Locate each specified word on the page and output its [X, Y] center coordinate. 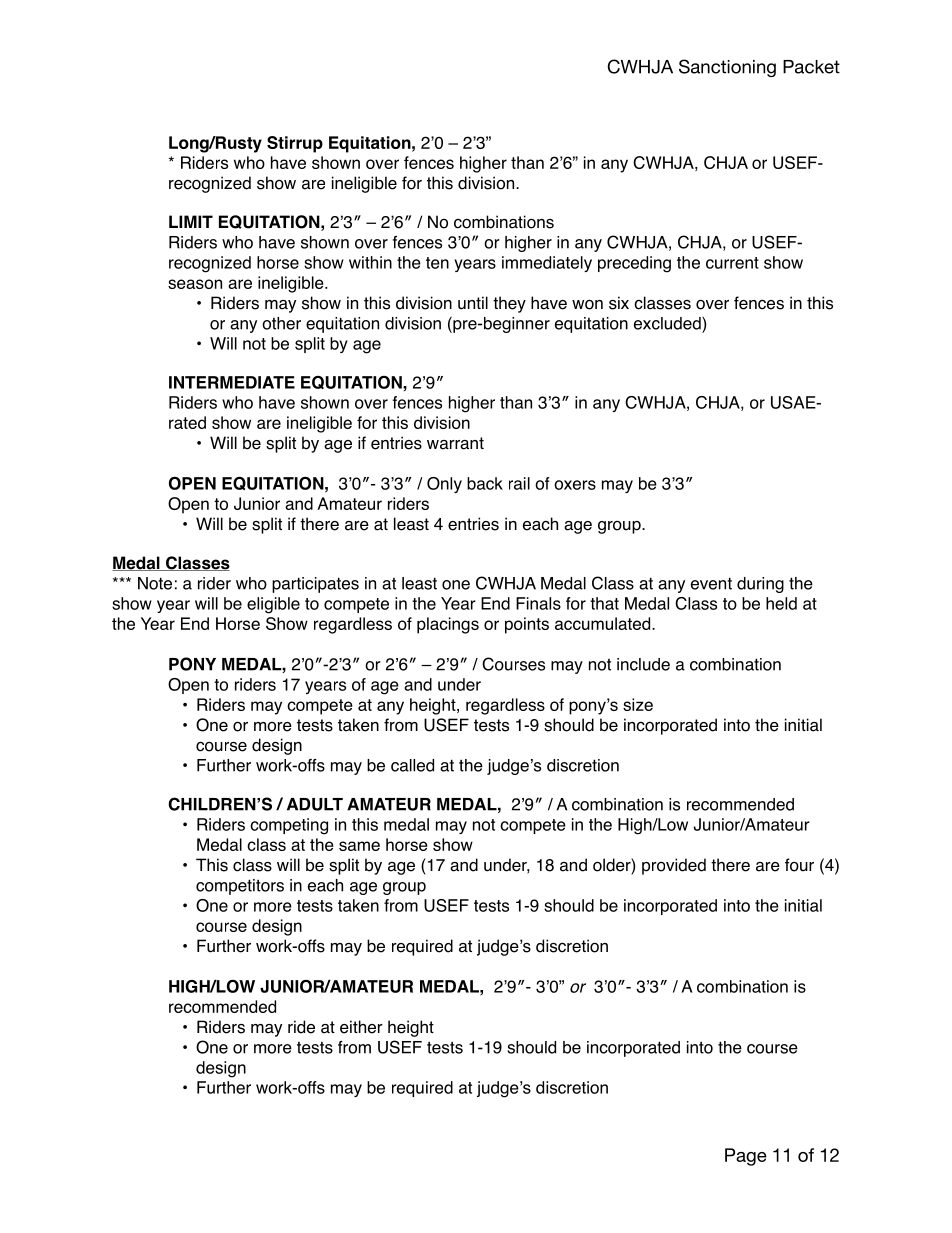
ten [437, 263]
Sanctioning [727, 68]
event [711, 583]
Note [155, 583]
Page [746, 1157]
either [361, 1027]
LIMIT [191, 221]
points [527, 625]
